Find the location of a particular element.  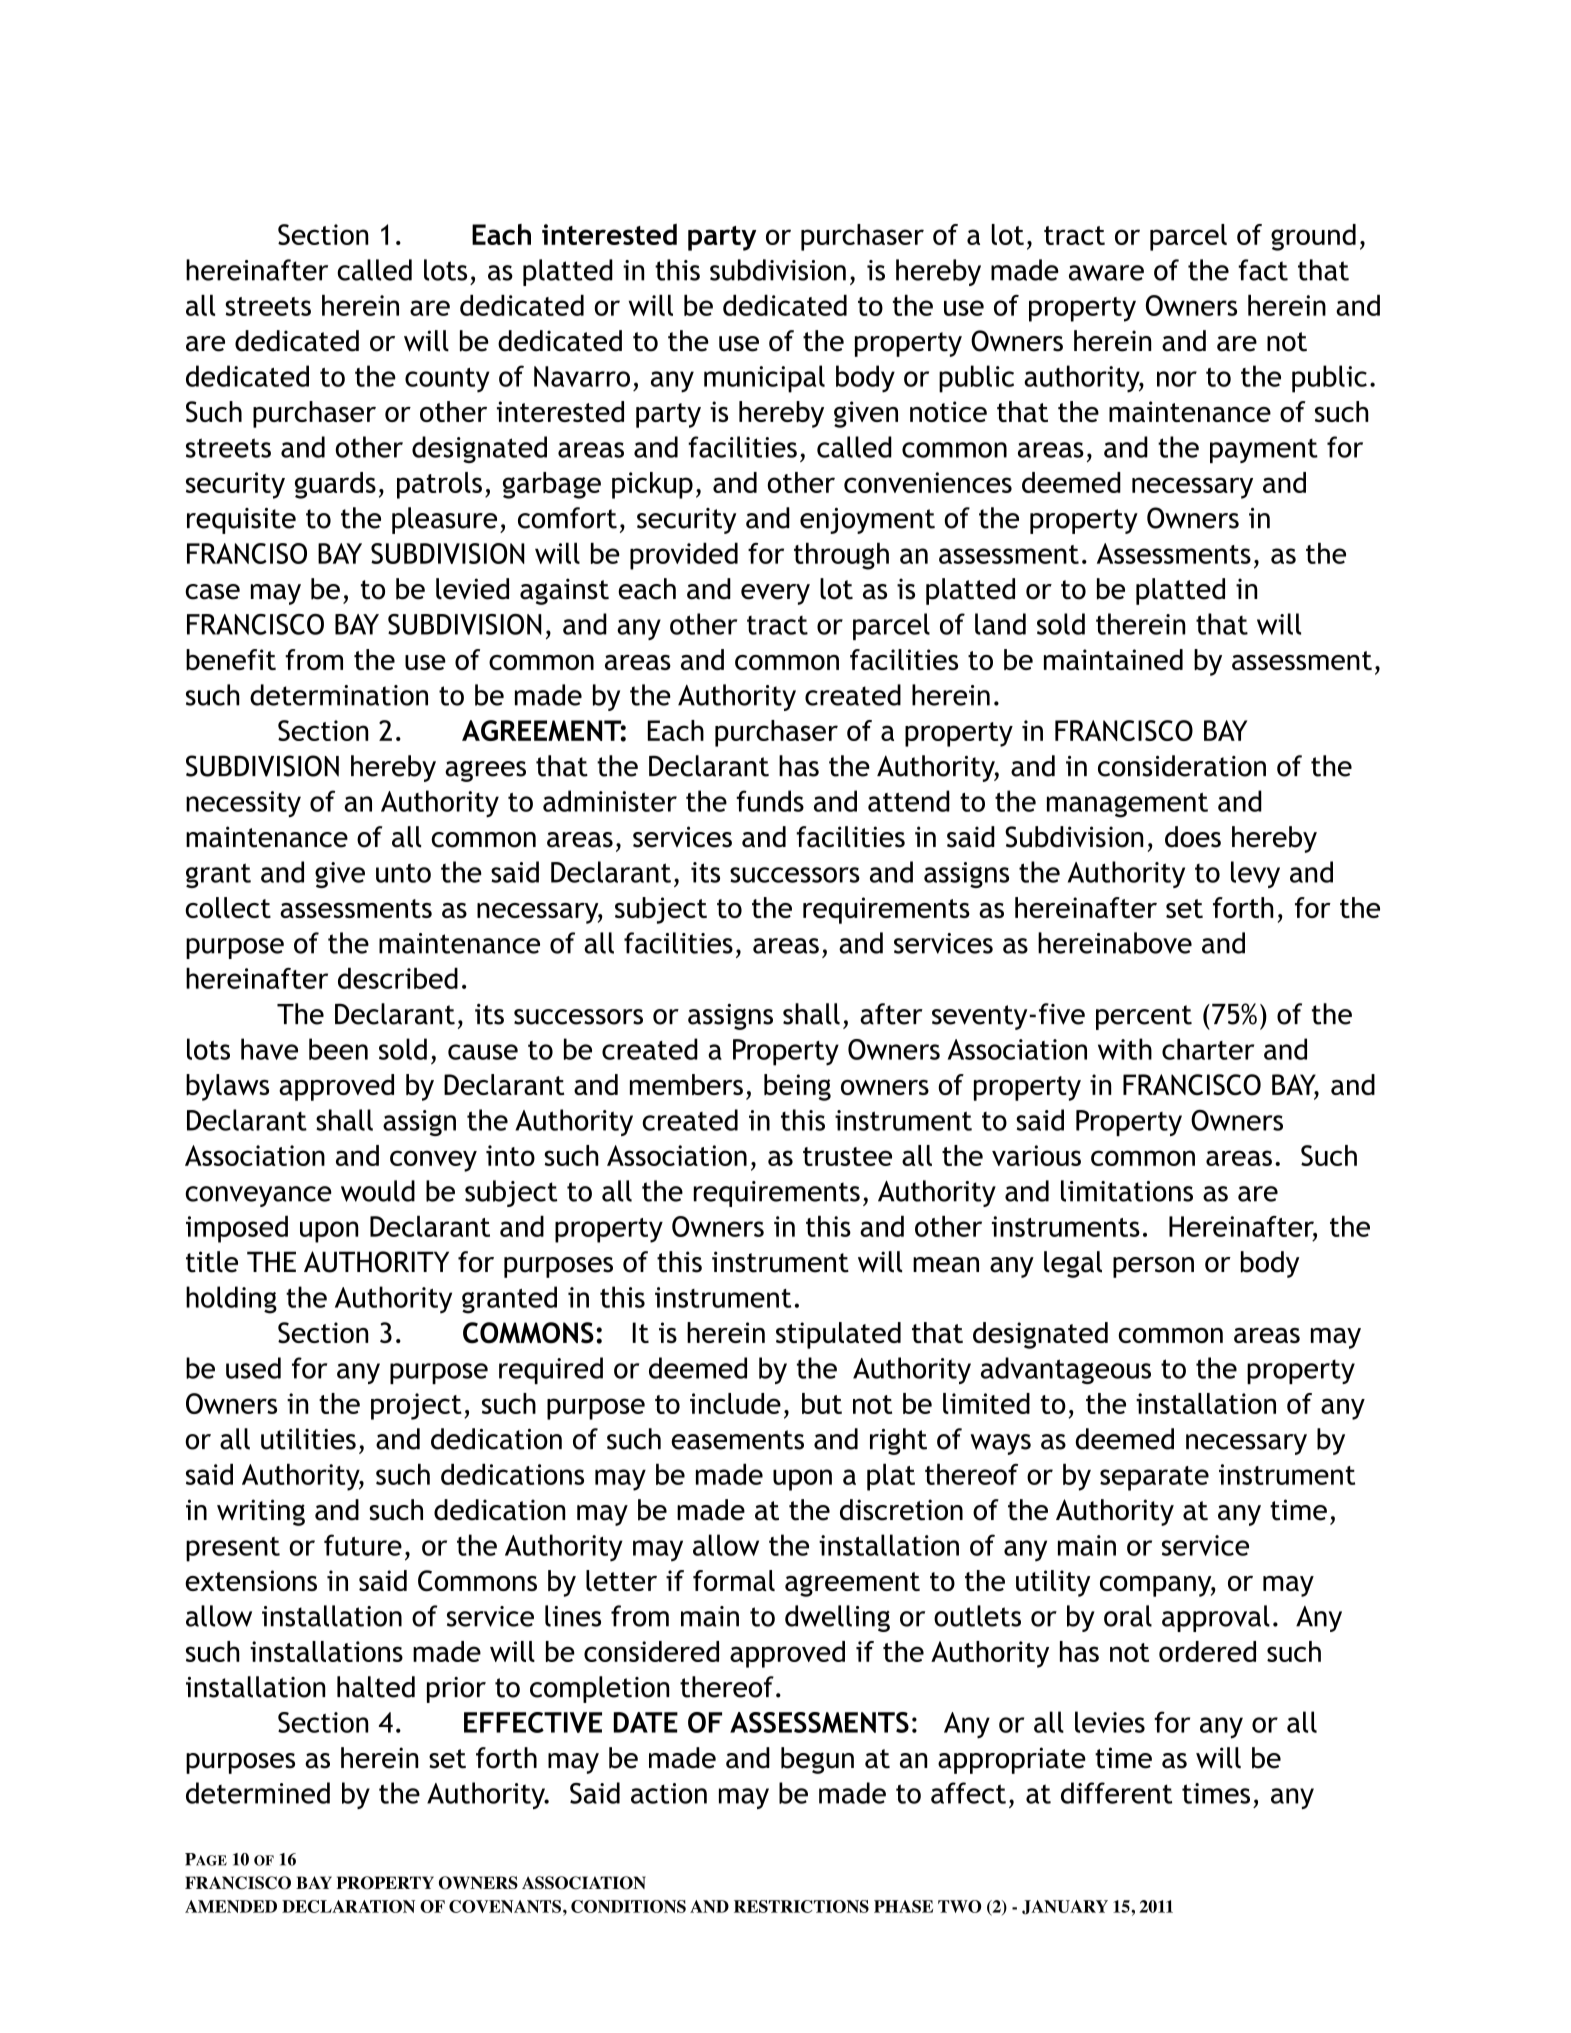

person is located at coordinates (1153, 1267).
